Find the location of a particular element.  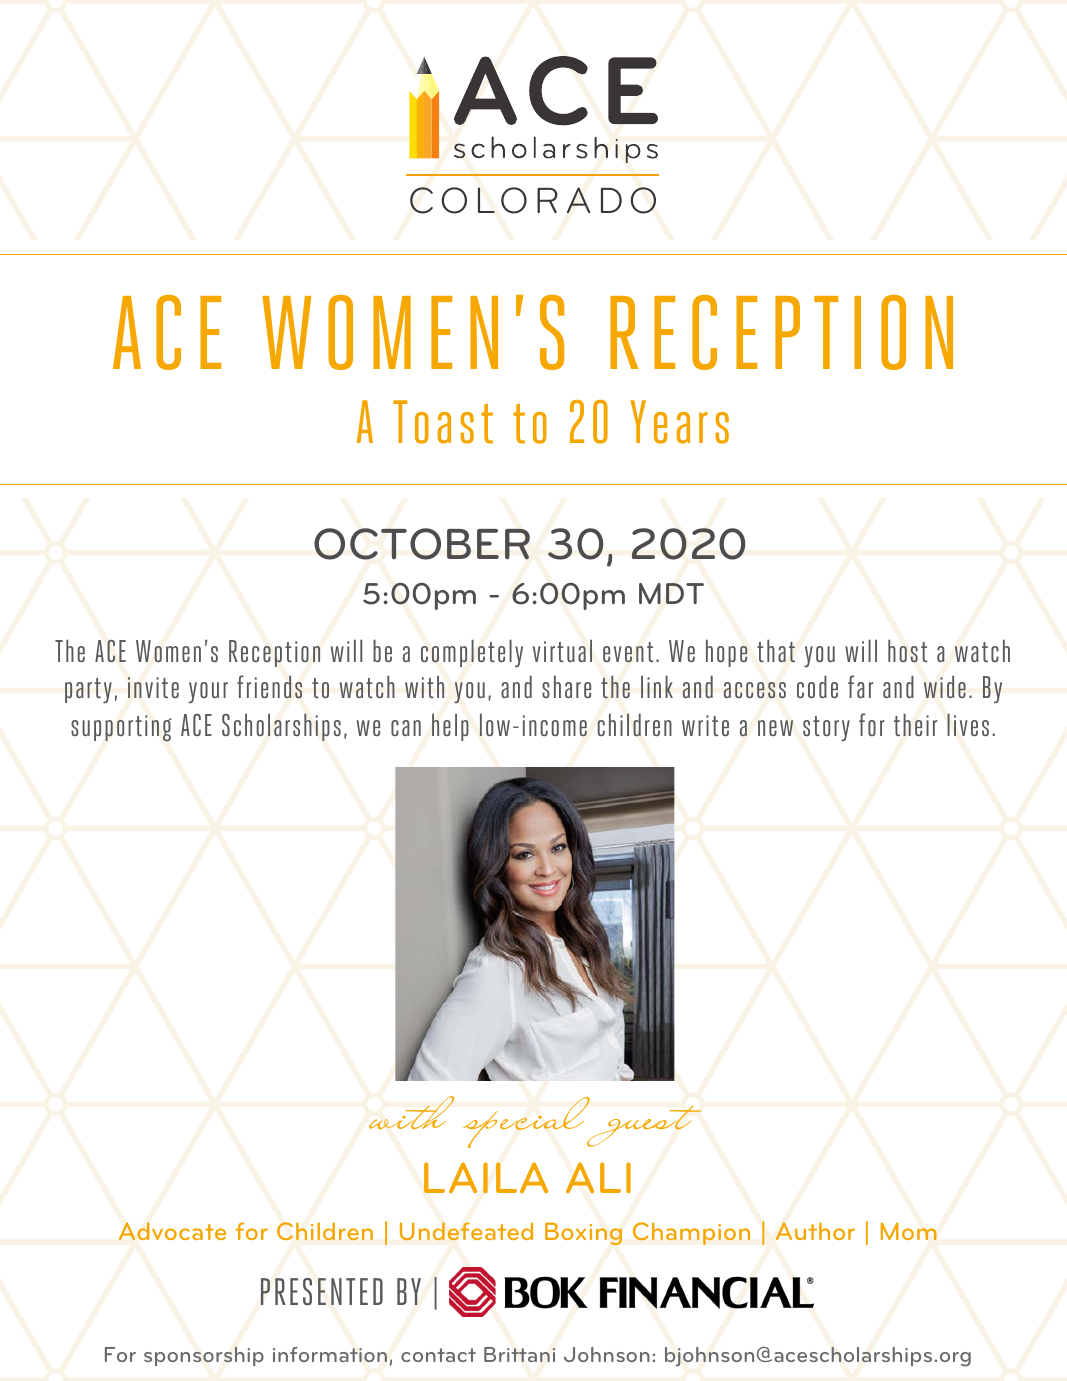

share is located at coordinates (566, 686).
